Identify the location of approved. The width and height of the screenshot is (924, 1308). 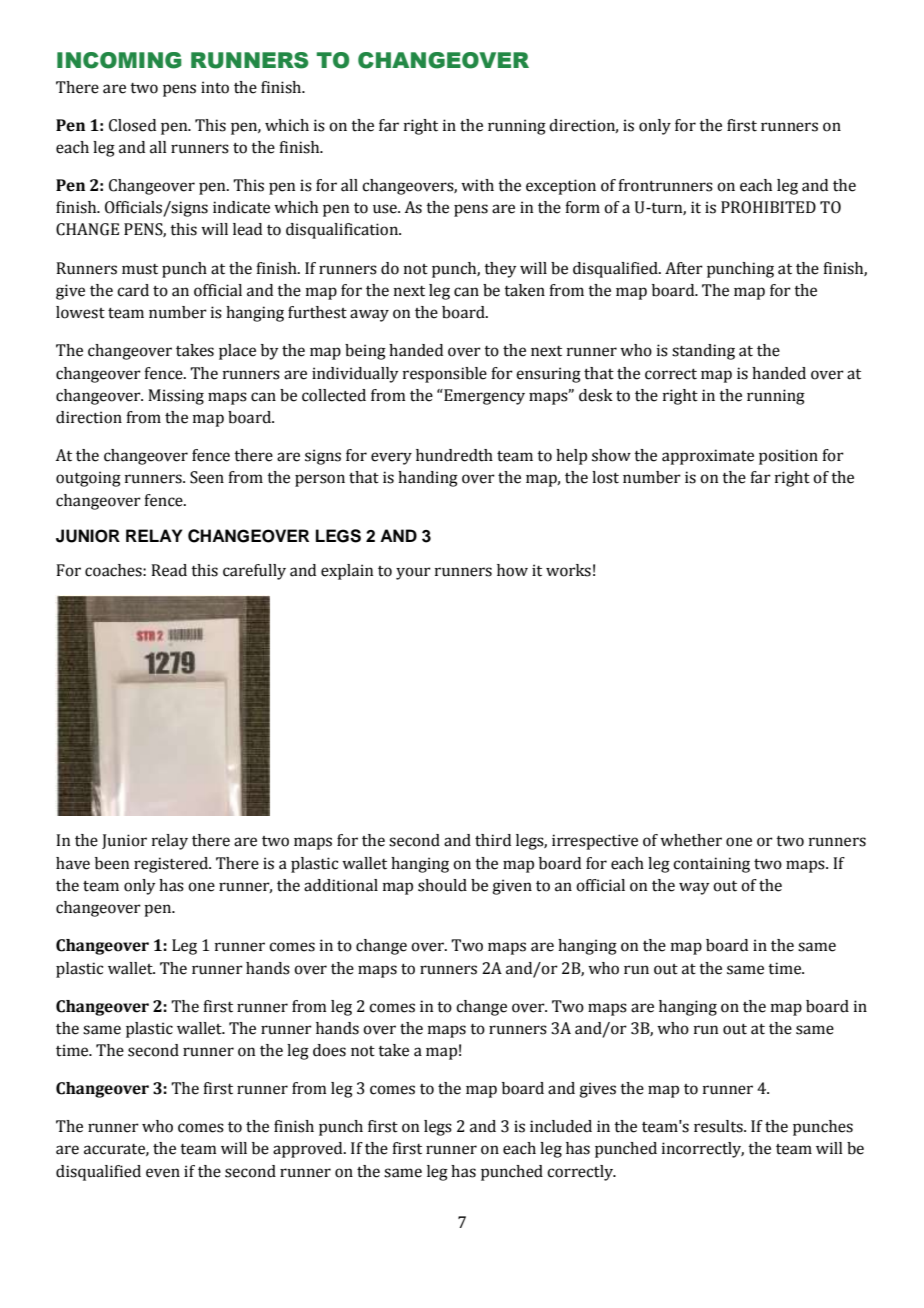
(309, 1150).
